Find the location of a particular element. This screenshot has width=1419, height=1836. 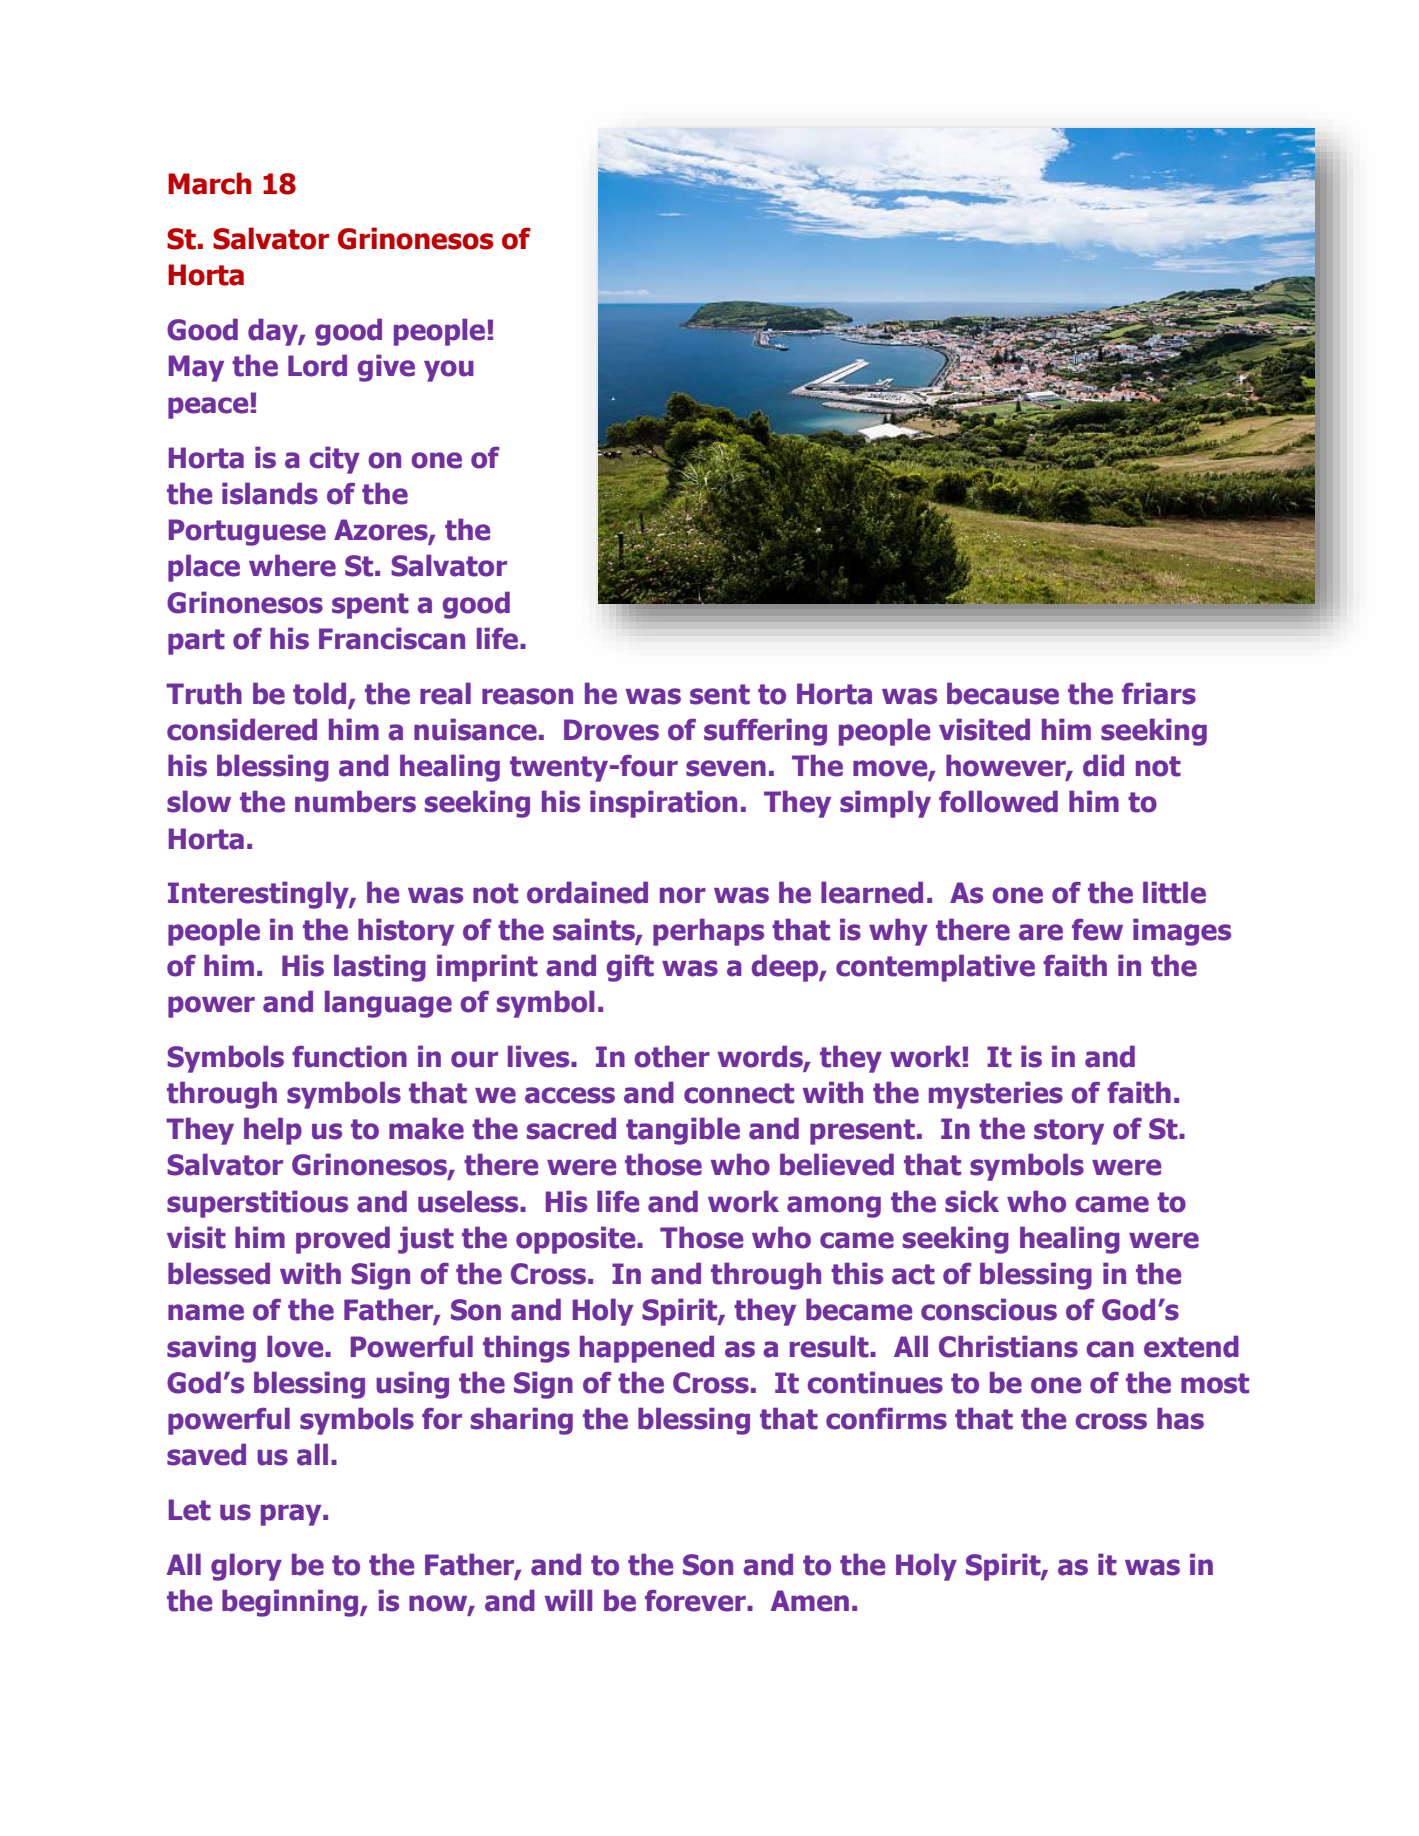

suffering is located at coordinates (765, 732).
